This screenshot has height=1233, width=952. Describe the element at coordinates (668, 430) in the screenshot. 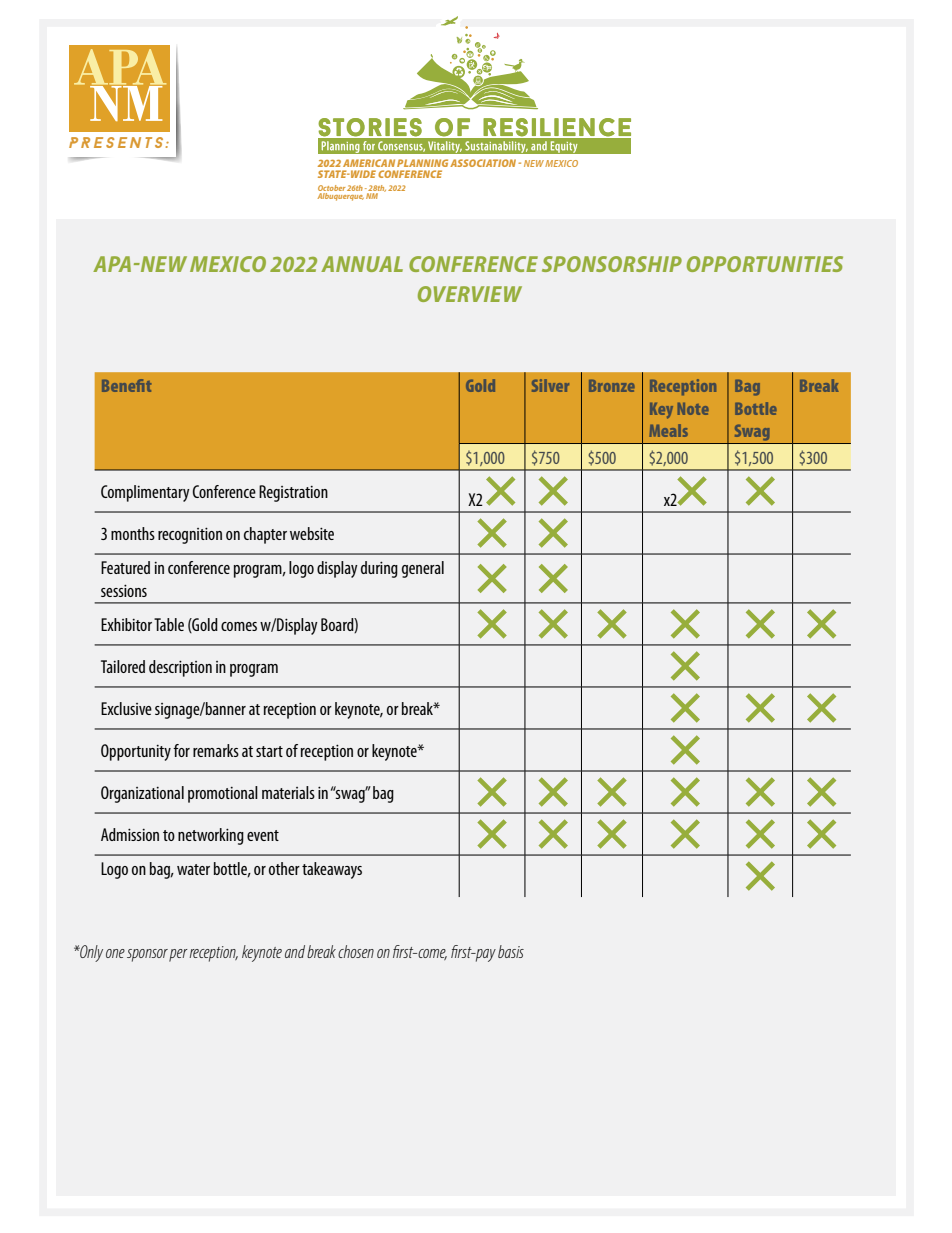

I see `Meals` at that location.
